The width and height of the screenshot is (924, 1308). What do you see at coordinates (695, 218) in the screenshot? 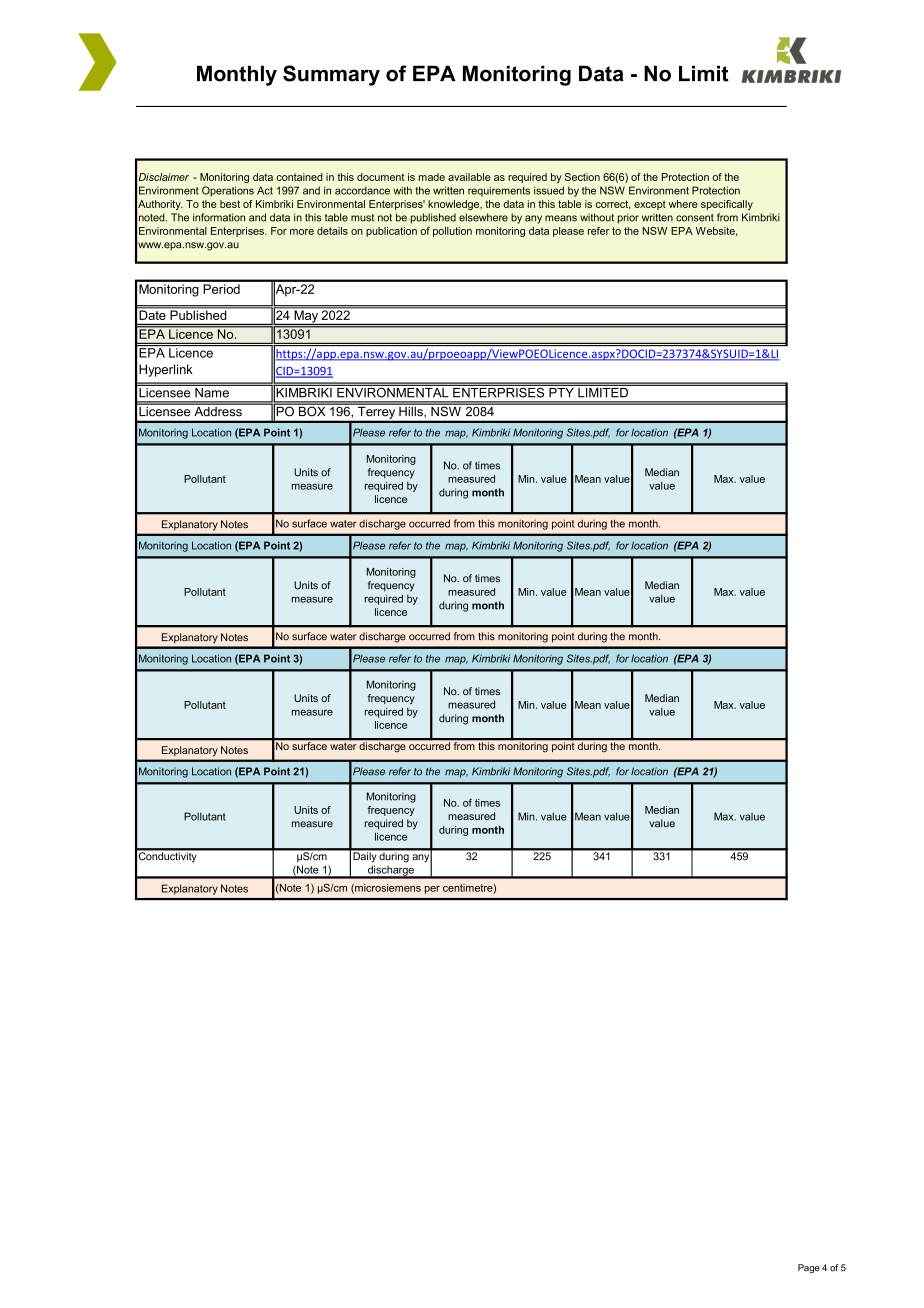
I see `consent` at bounding box center [695, 218].
